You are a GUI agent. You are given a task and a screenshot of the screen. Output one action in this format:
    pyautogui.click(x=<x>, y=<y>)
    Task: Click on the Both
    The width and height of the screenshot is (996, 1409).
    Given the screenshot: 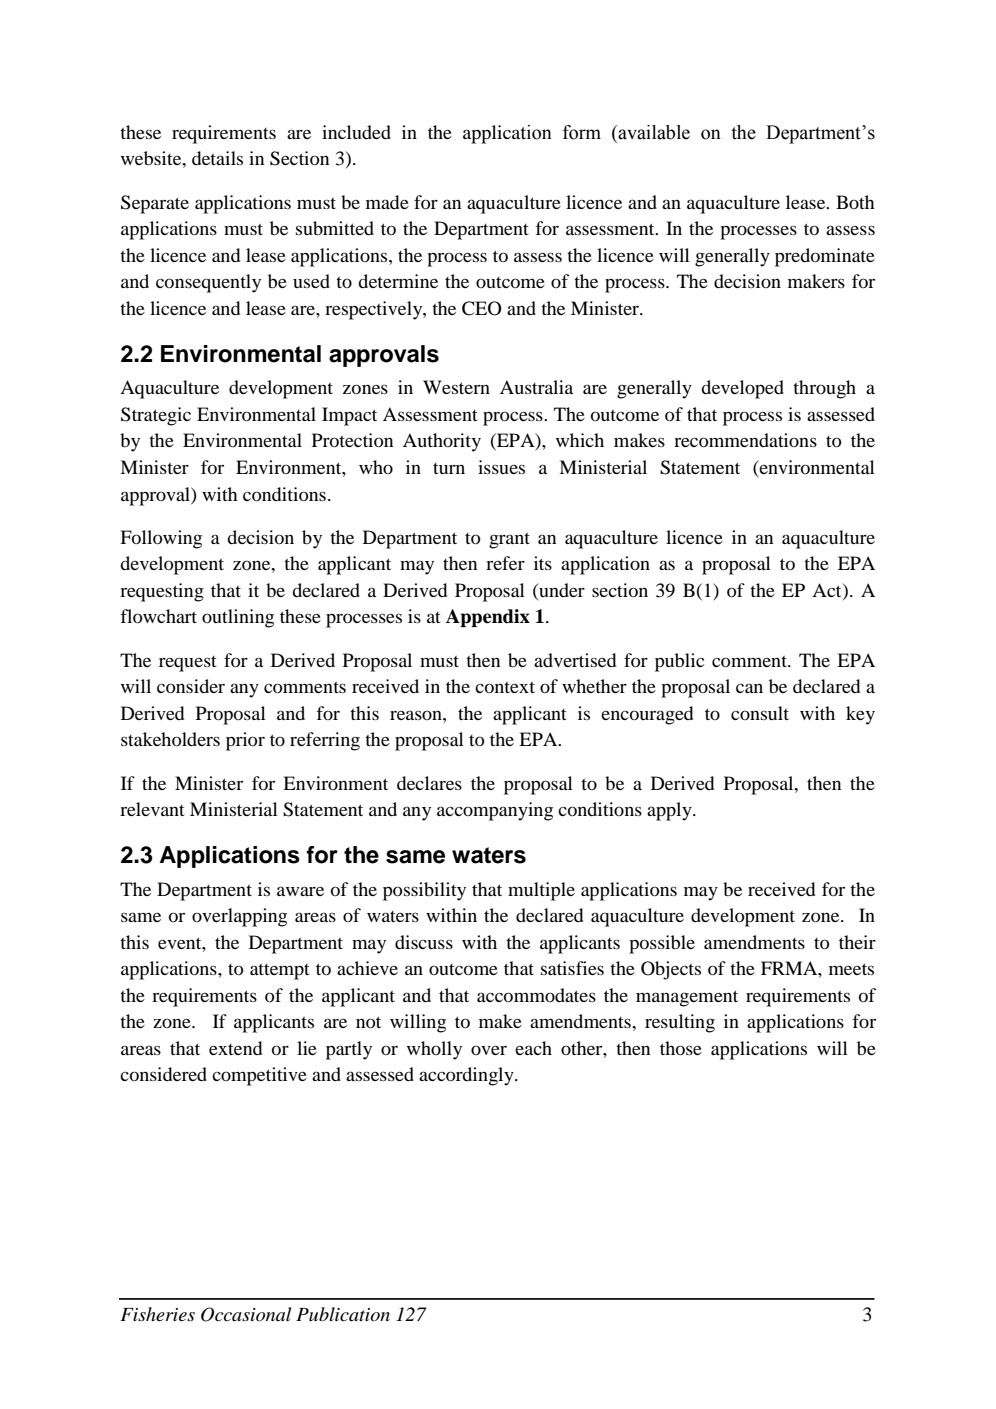 What is the action you would take?
    pyautogui.click(x=855, y=202)
